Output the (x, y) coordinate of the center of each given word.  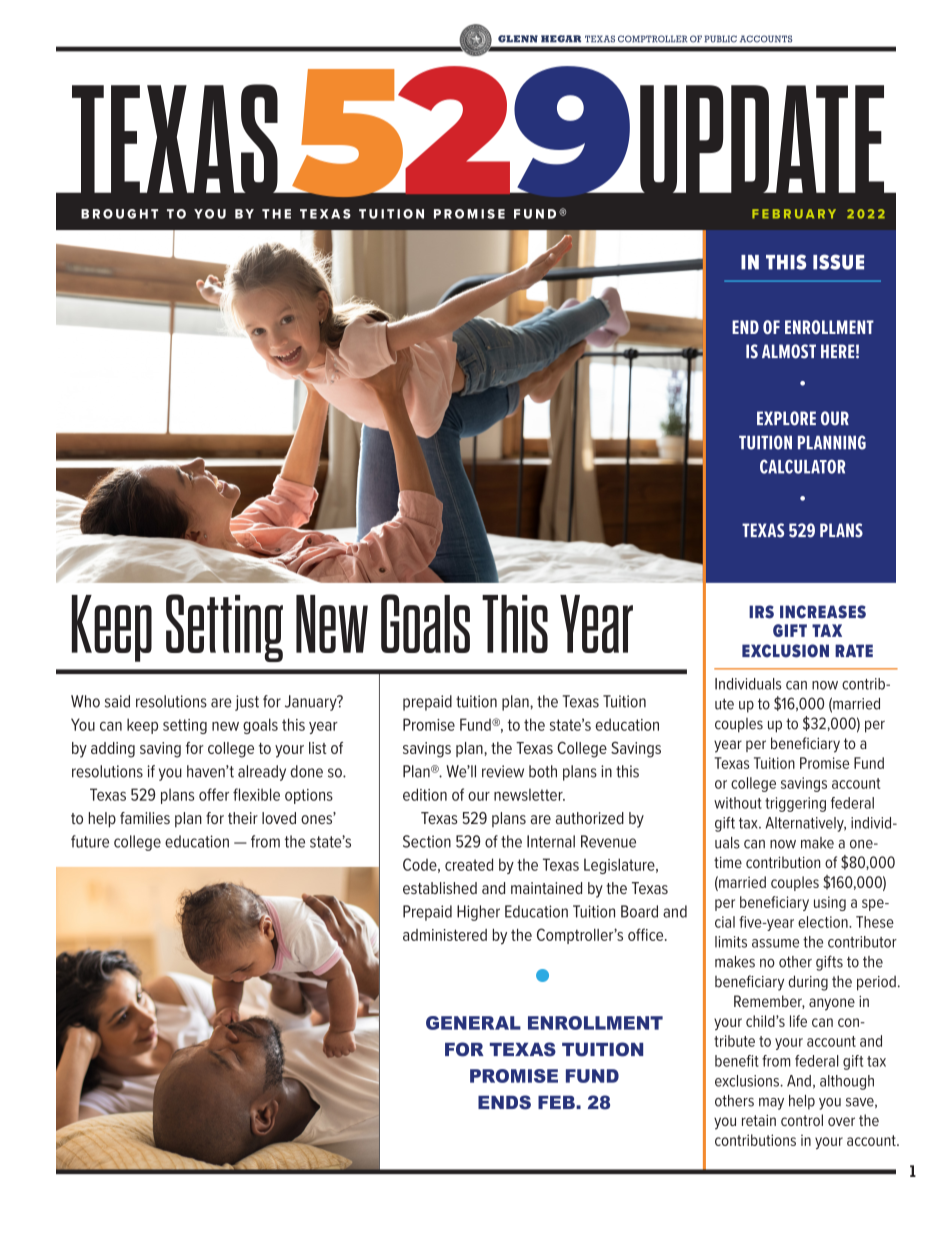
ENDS (504, 1102)
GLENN (518, 39)
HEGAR (561, 39)
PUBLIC (720, 39)
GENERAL (473, 1023)
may (771, 1104)
